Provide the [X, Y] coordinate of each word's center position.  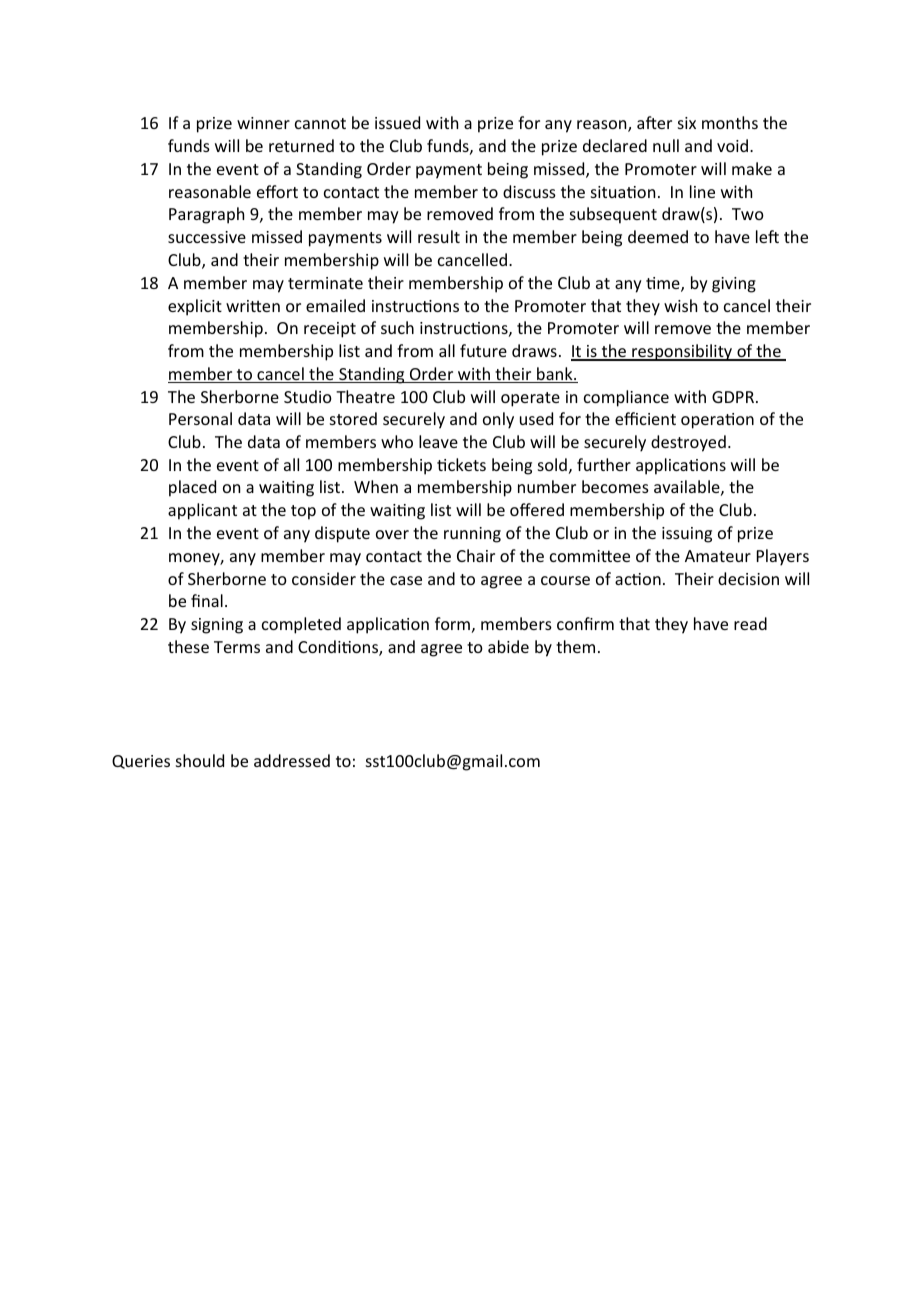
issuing [687, 535]
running [472, 535]
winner [263, 123]
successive [207, 237]
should [200, 760]
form [452, 623]
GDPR [733, 397]
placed [192, 488]
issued [397, 122]
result [439, 236]
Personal [200, 418]
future [483, 350]
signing [217, 626]
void [732, 145]
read [750, 623]
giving [734, 285]
